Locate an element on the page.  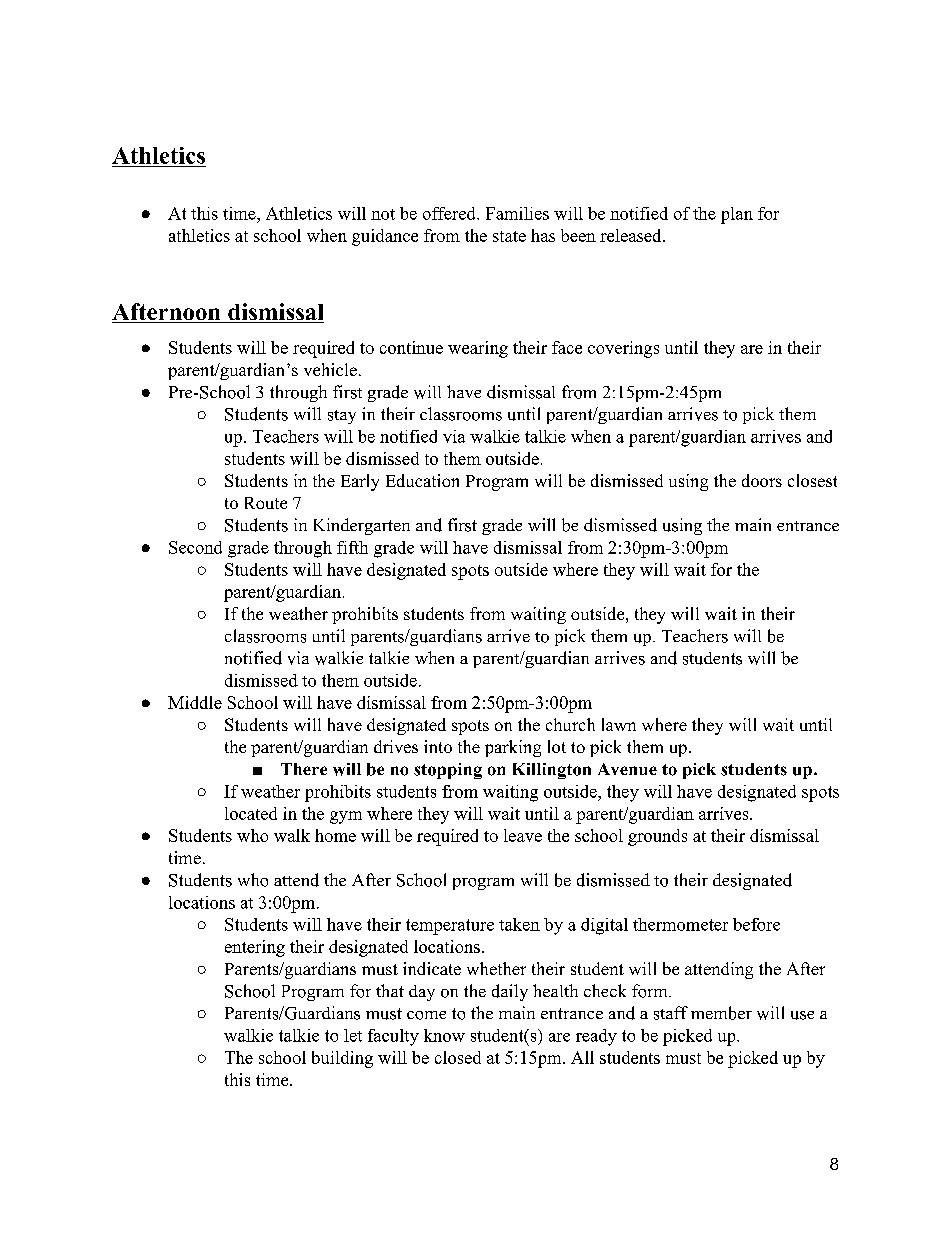
state is located at coordinates (509, 236).
